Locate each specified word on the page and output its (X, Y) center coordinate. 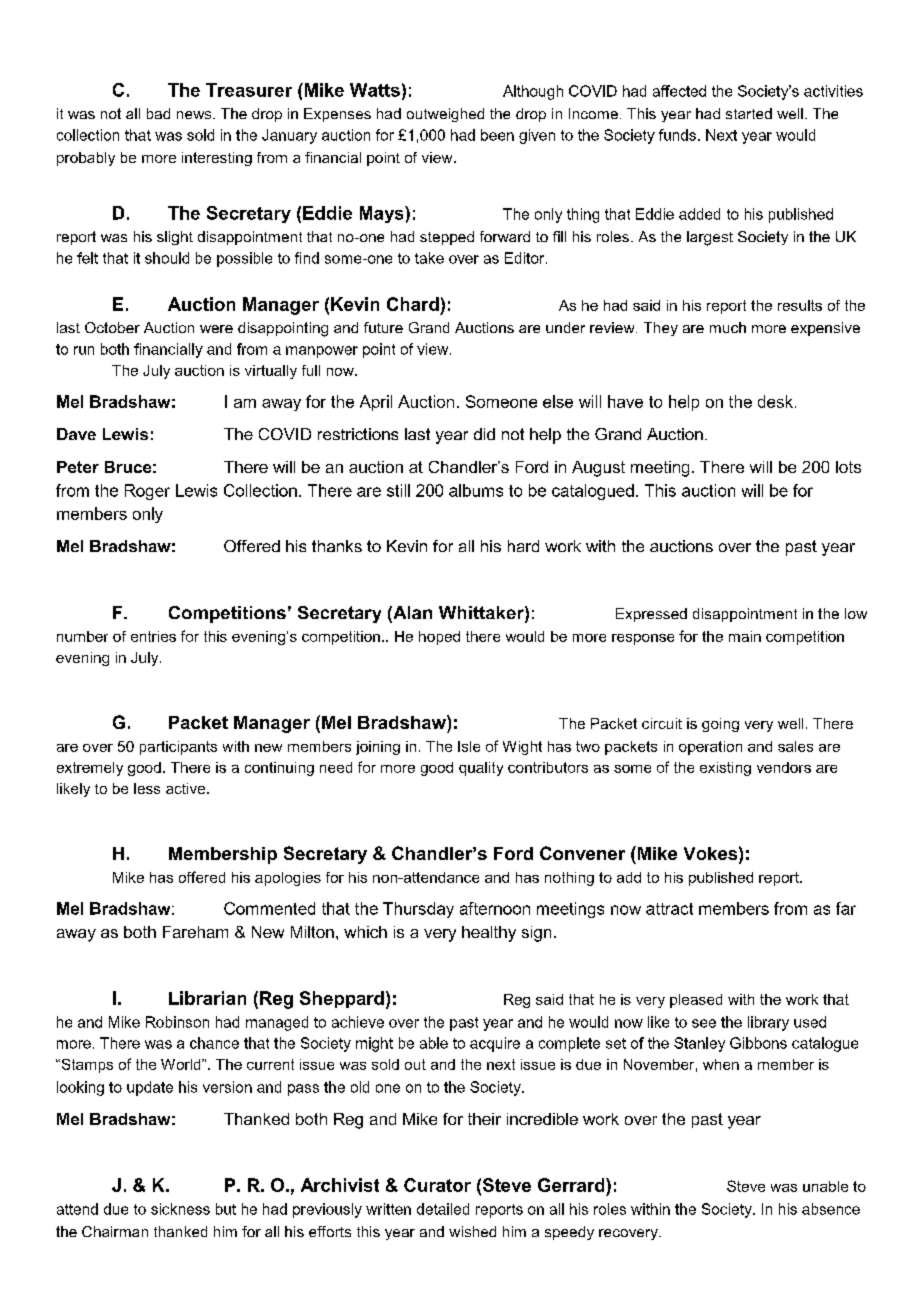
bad (158, 113)
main (745, 636)
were (216, 329)
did (484, 434)
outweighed (445, 115)
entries (153, 636)
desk (775, 401)
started (749, 113)
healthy (489, 934)
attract (669, 909)
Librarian (207, 998)
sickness (180, 1209)
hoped (439, 638)
